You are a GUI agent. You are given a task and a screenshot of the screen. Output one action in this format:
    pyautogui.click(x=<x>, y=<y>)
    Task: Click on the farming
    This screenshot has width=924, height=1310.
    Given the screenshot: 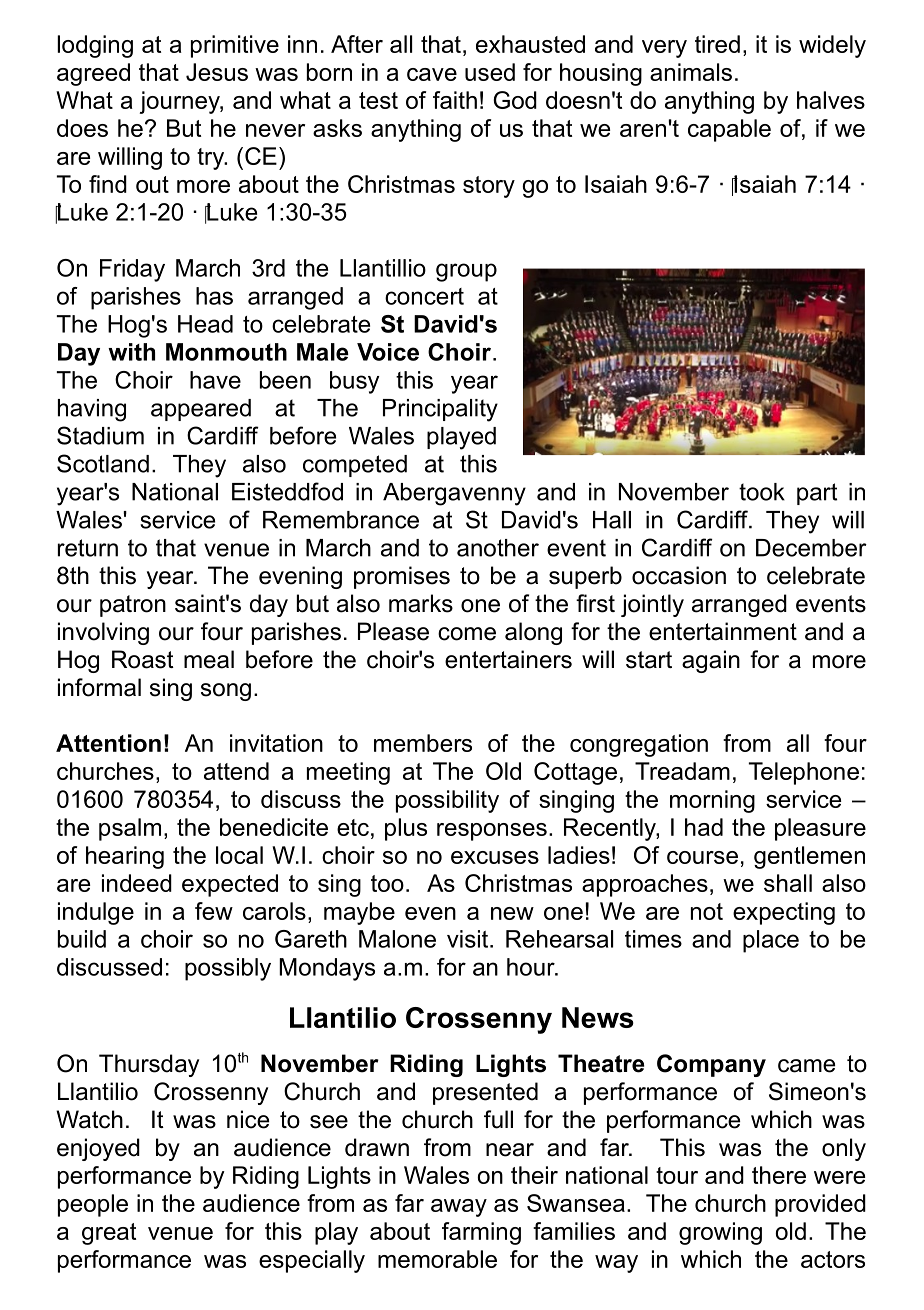 What is the action you would take?
    pyautogui.click(x=481, y=1233)
